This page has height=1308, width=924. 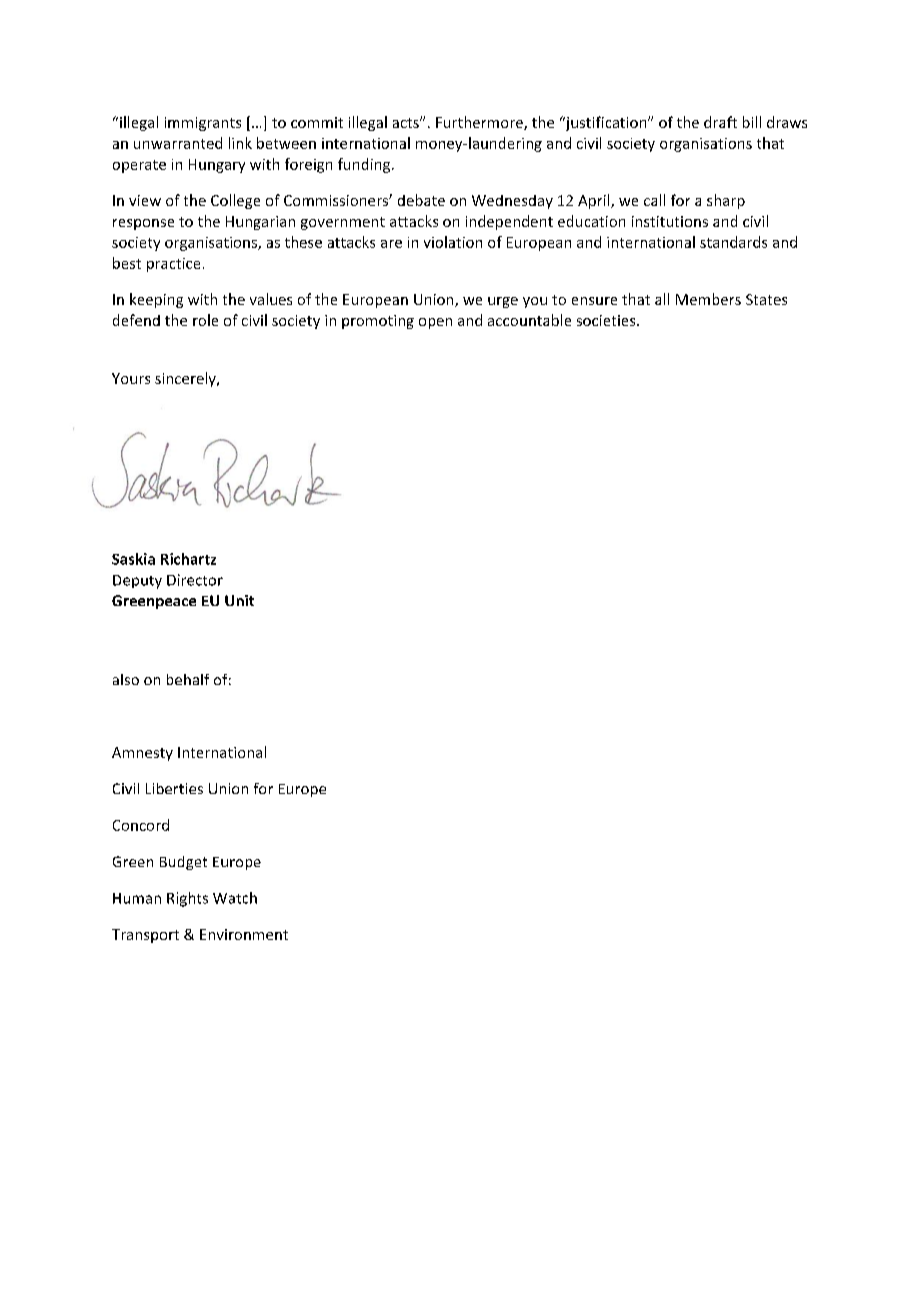 What do you see at coordinates (188, 679) in the page?
I see `behalf` at bounding box center [188, 679].
